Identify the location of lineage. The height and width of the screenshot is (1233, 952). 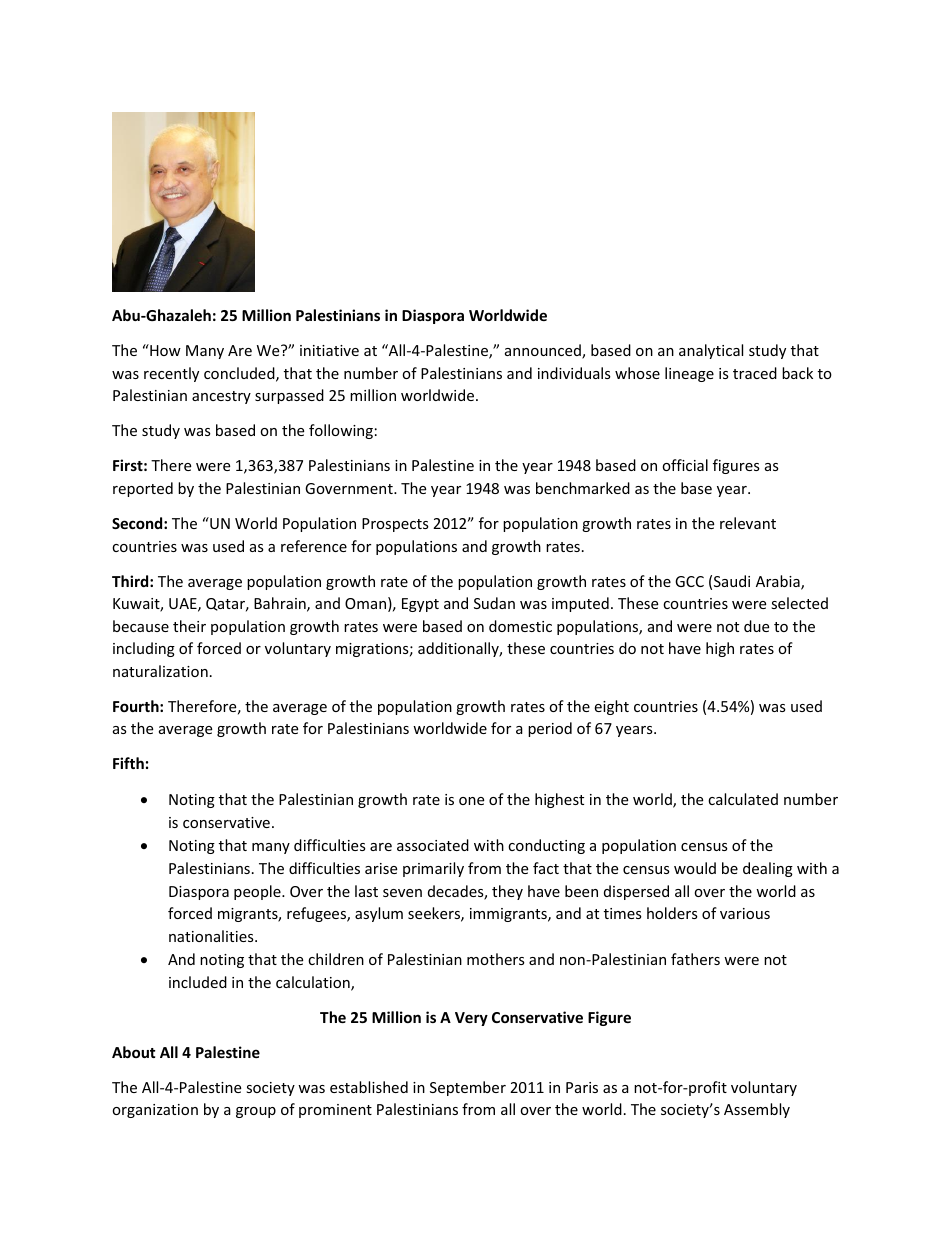
(689, 374).
